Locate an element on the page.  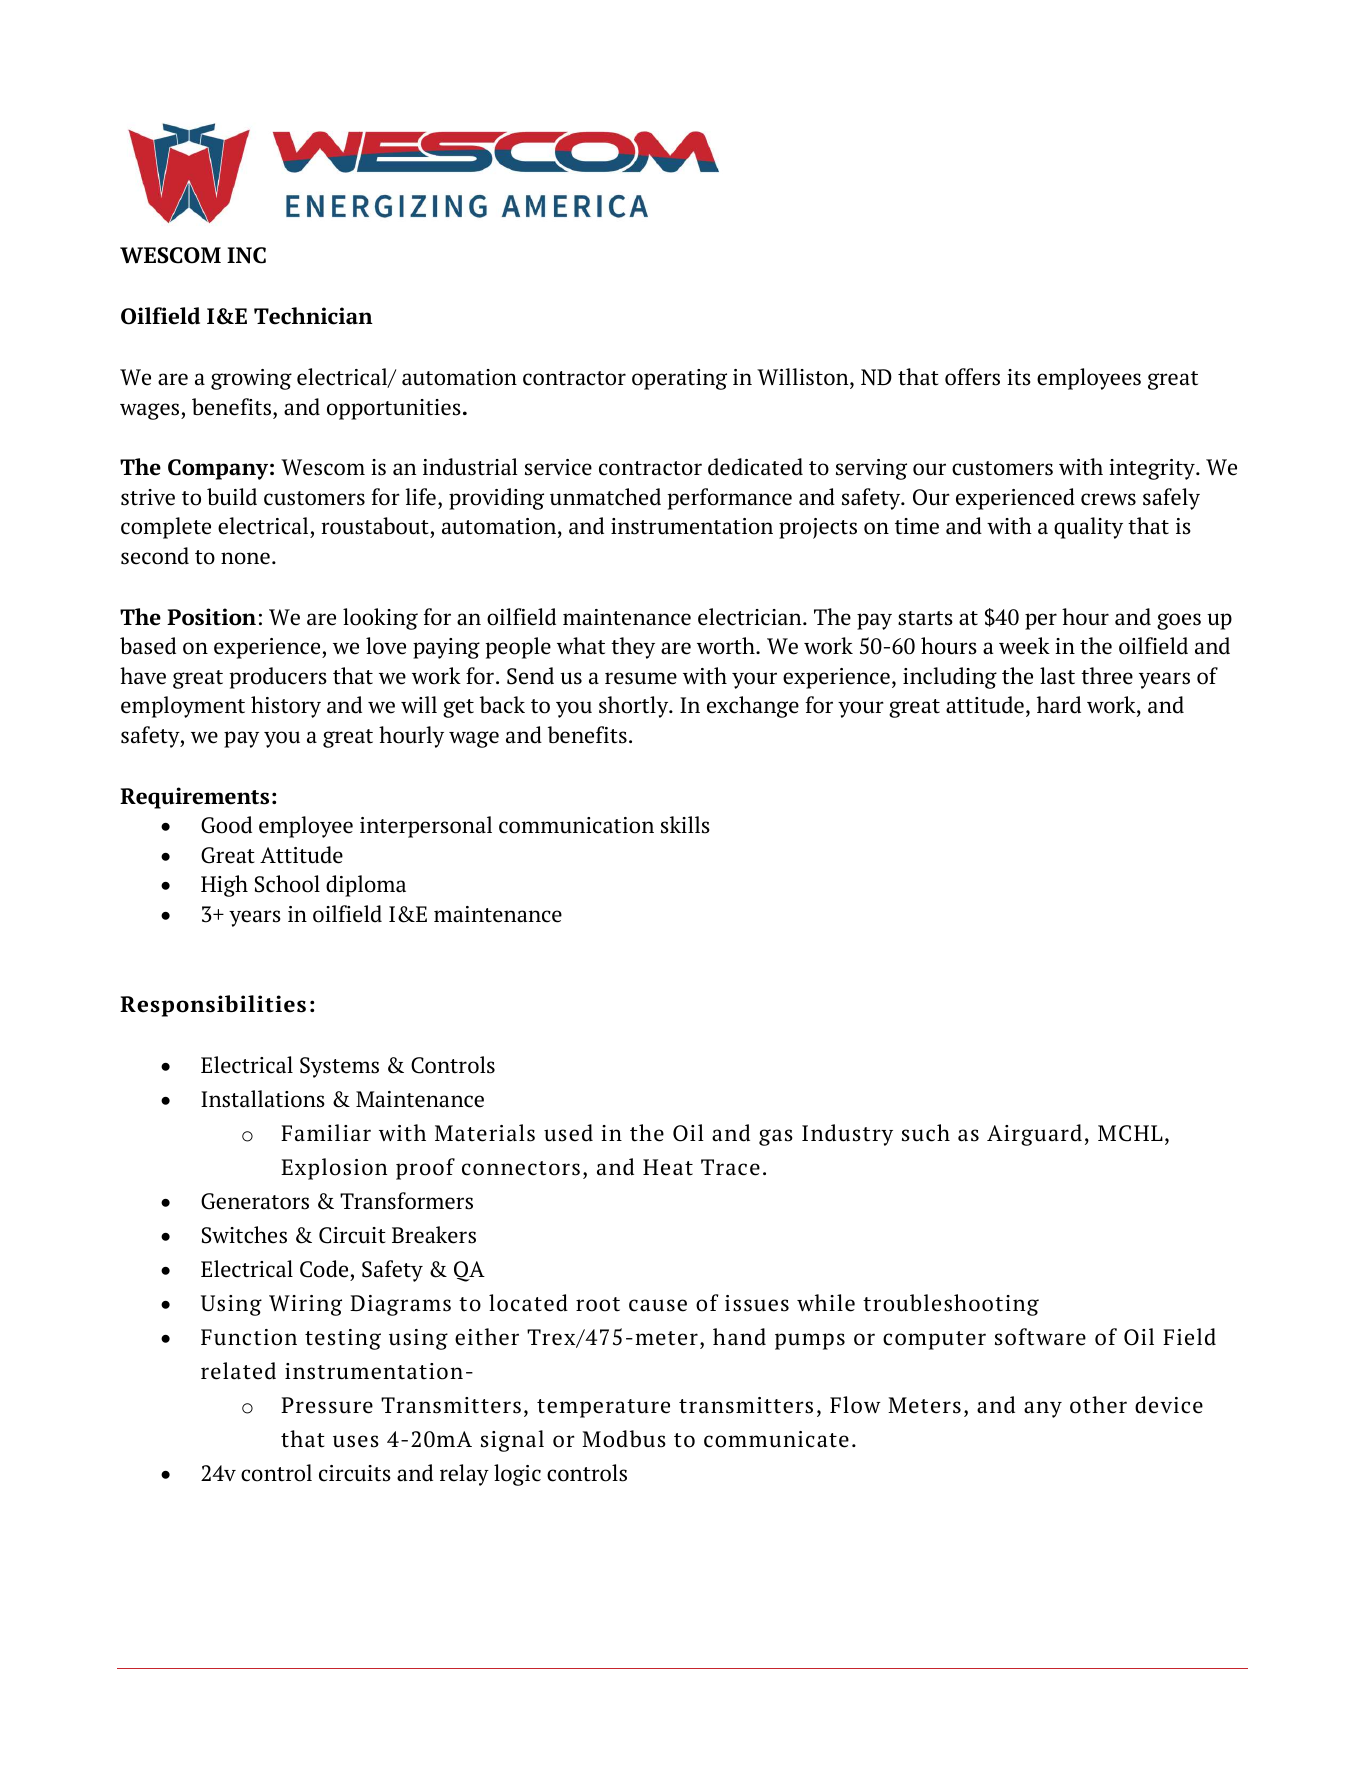
School is located at coordinates (287, 884).
